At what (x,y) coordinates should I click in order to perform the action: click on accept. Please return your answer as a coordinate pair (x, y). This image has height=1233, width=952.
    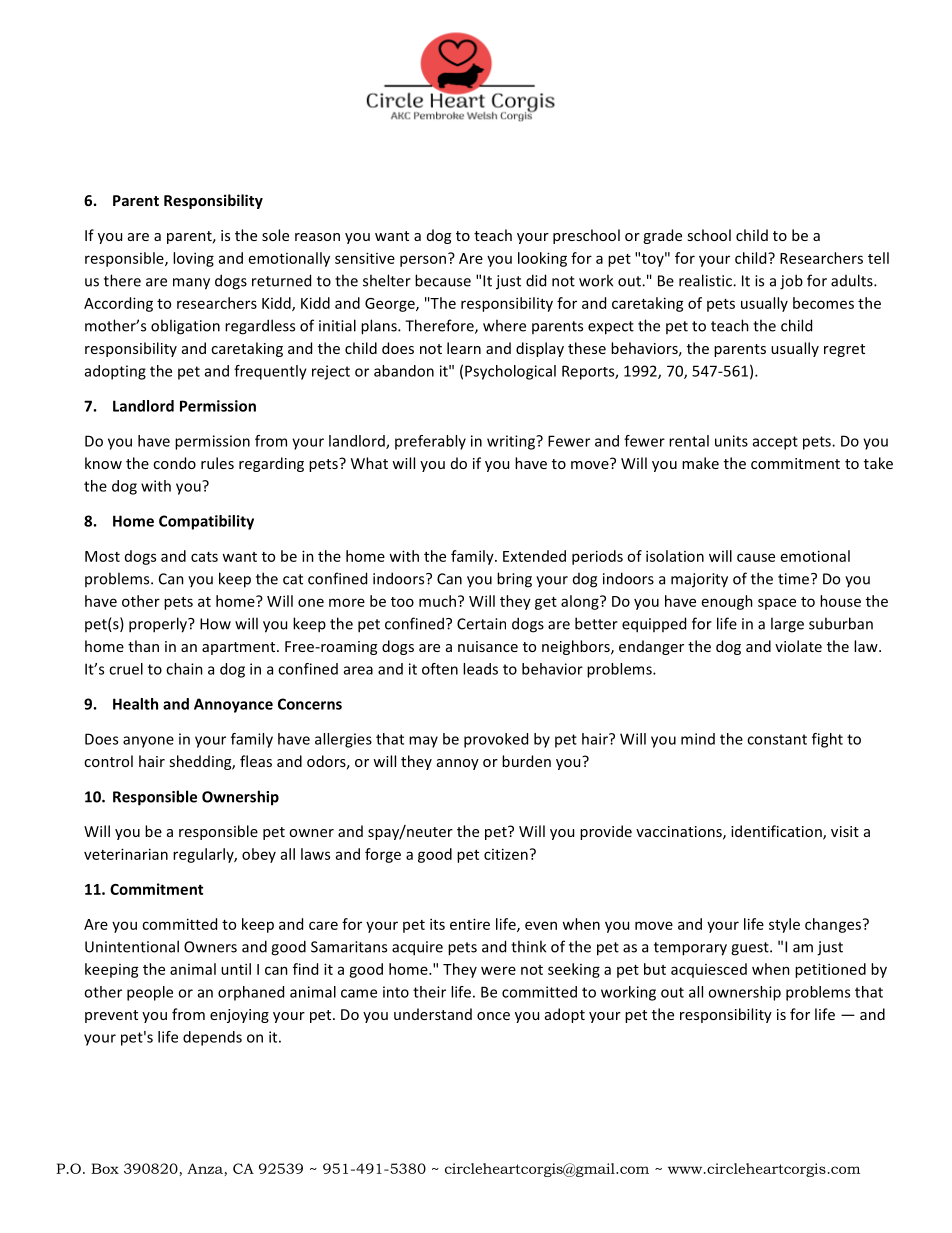
    Looking at the image, I should click on (775, 443).
